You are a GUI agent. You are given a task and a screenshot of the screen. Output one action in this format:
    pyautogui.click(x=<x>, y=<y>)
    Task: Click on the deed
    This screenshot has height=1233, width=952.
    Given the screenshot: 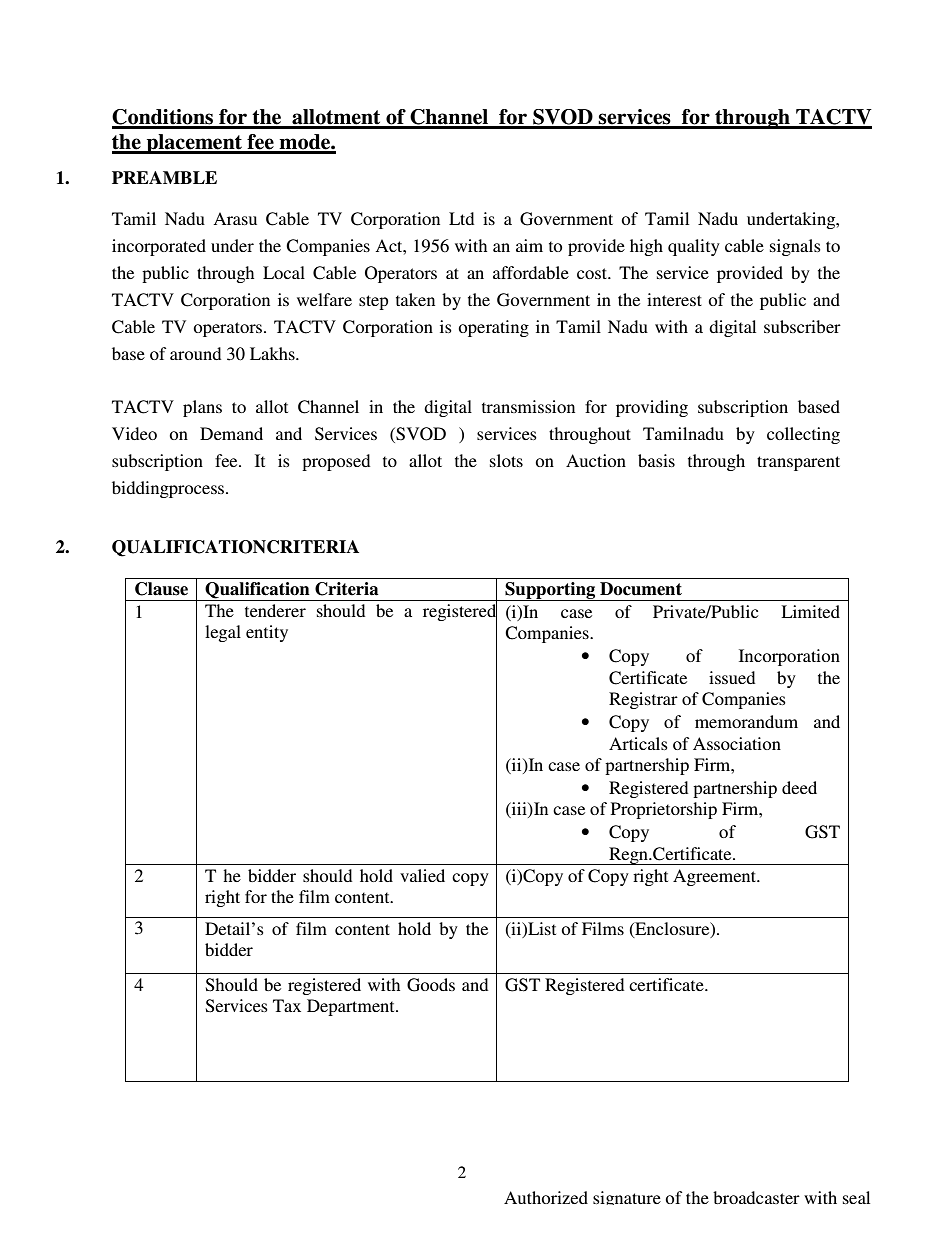 What is the action you would take?
    pyautogui.click(x=799, y=787)
